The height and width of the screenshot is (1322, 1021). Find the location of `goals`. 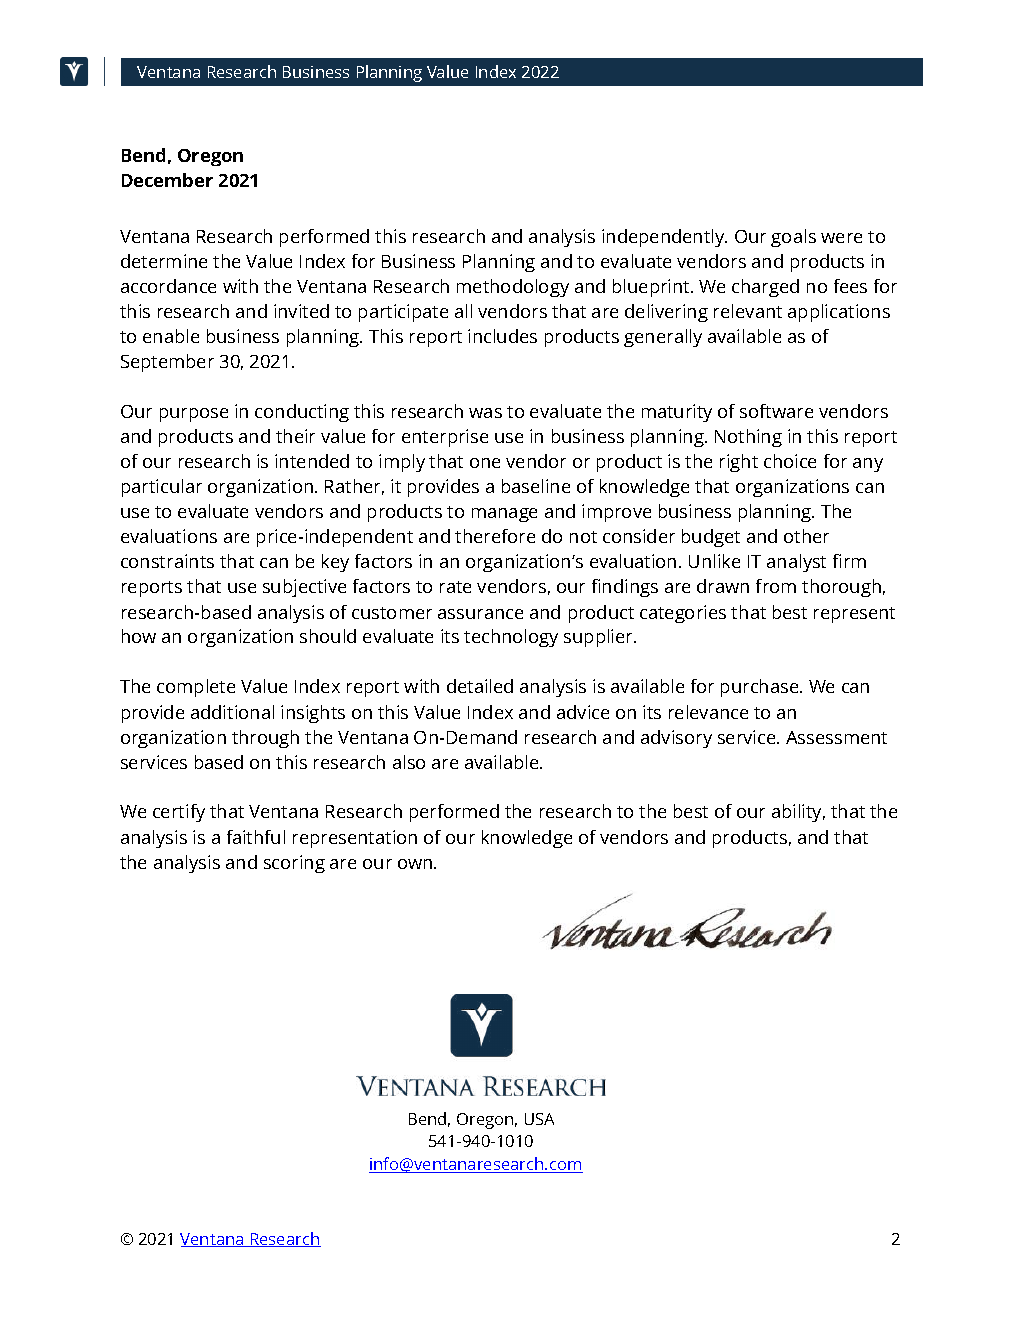

goals is located at coordinates (793, 238).
